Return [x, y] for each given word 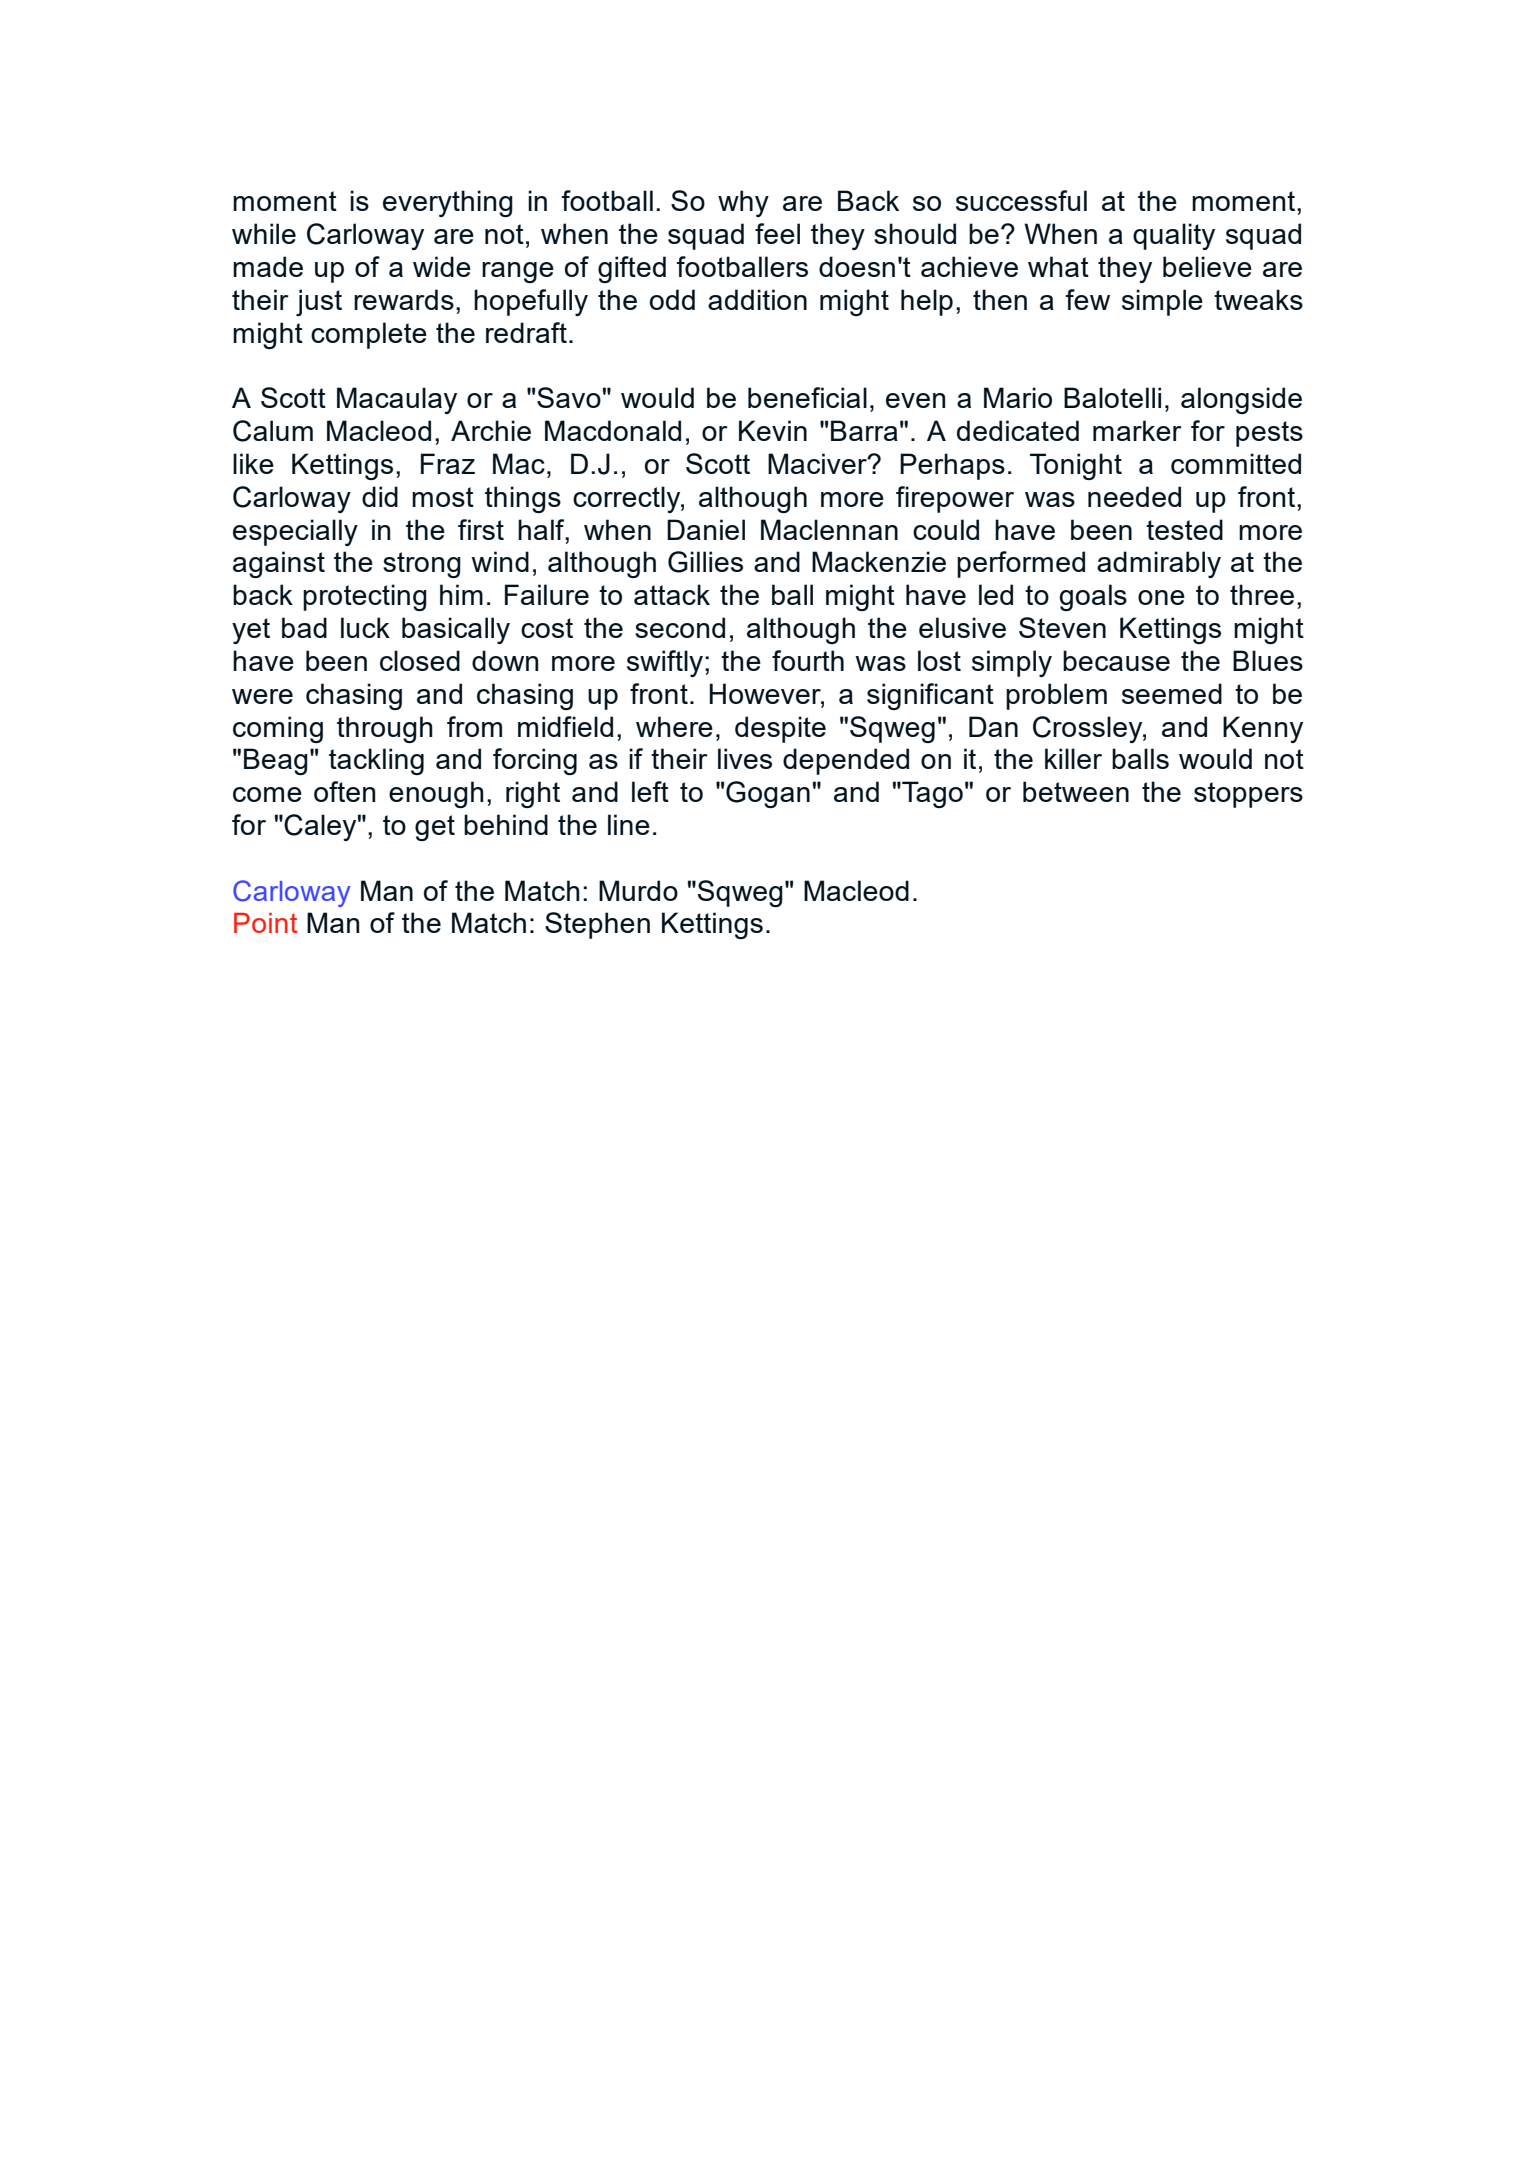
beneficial [807, 397]
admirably [1159, 564]
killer [1073, 758]
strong [422, 565]
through [385, 729]
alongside [1241, 400]
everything [448, 203]
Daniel [706, 529]
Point [265, 923]
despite [780, 729]
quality [1174, 236]
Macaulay [397, 400]
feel [777, 233]
